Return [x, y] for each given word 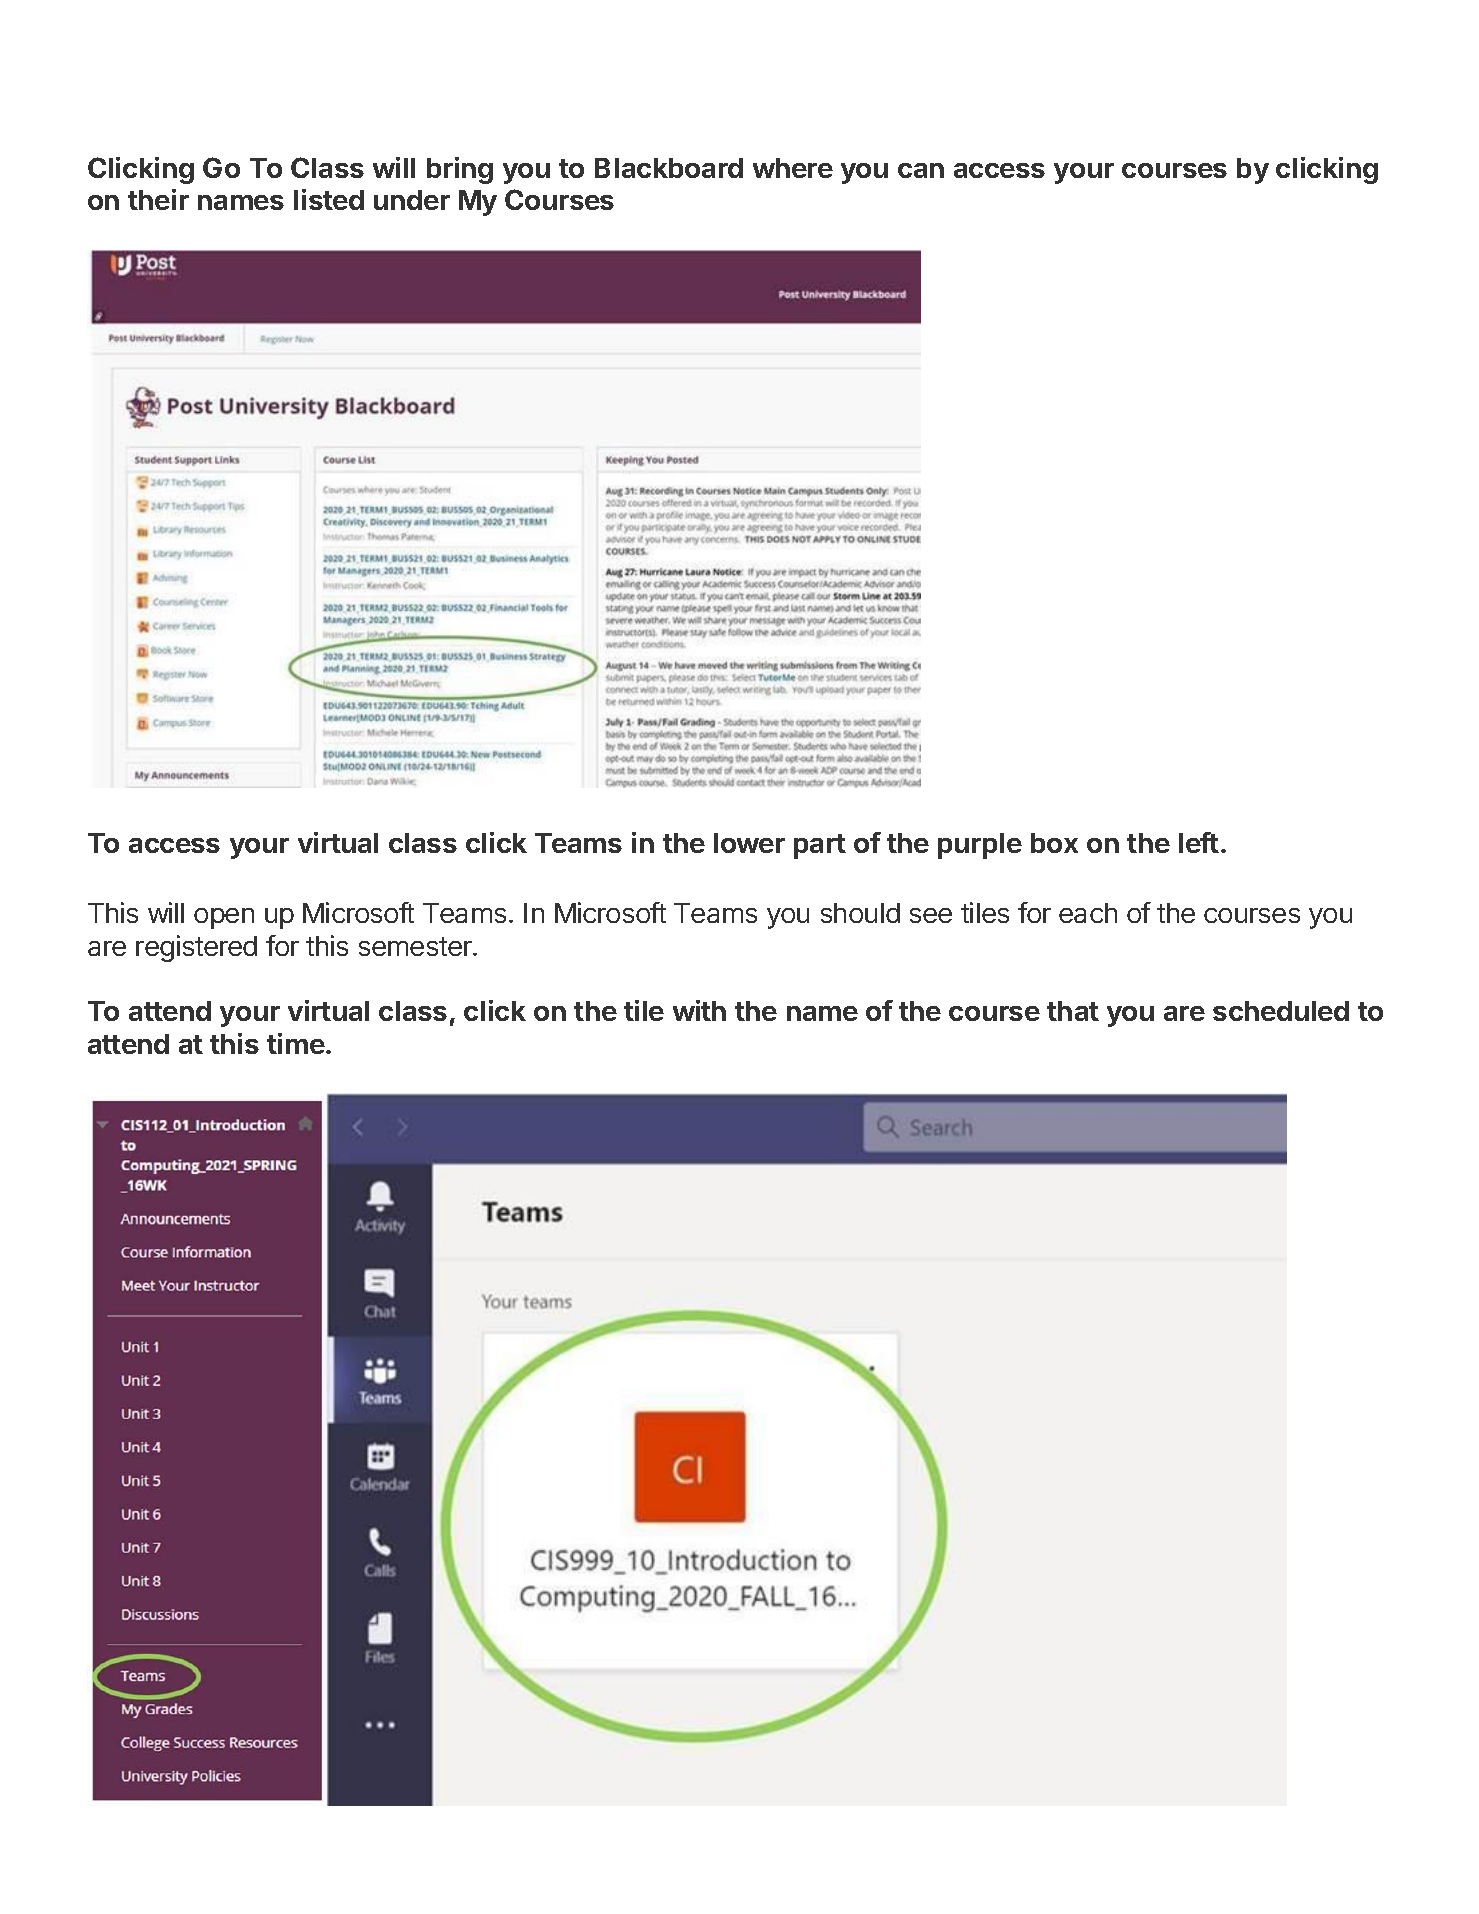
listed [329, 199]
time [297, 1043]
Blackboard [669, 168]
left [1199, 842]
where [793, 168]
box [1054, 843]
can [921, 170]
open [224, 918]
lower [749, 843]
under [412, 200]
